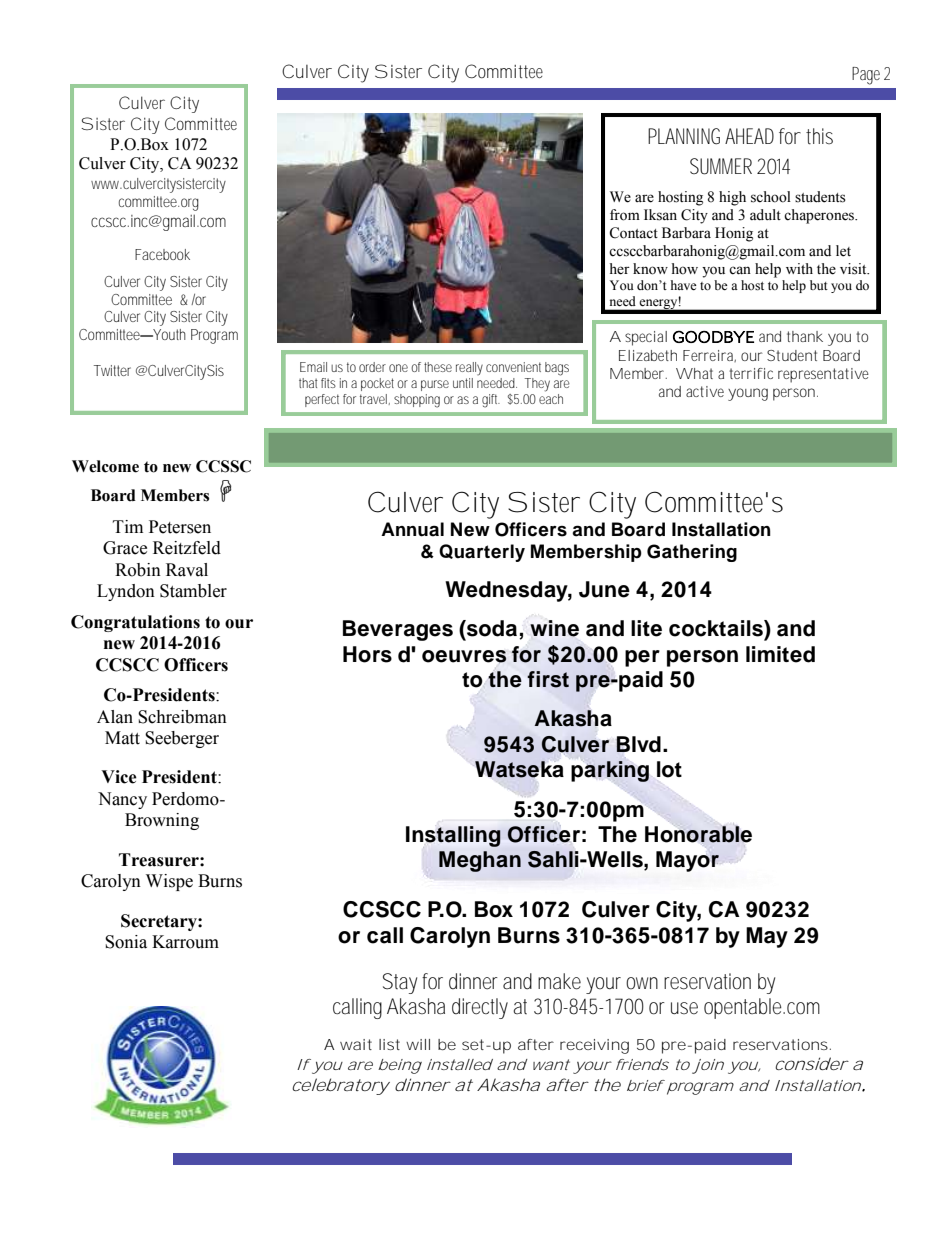 This screenshot has width=952, height=1233. I want to click on Raval, so click(187, 570).
